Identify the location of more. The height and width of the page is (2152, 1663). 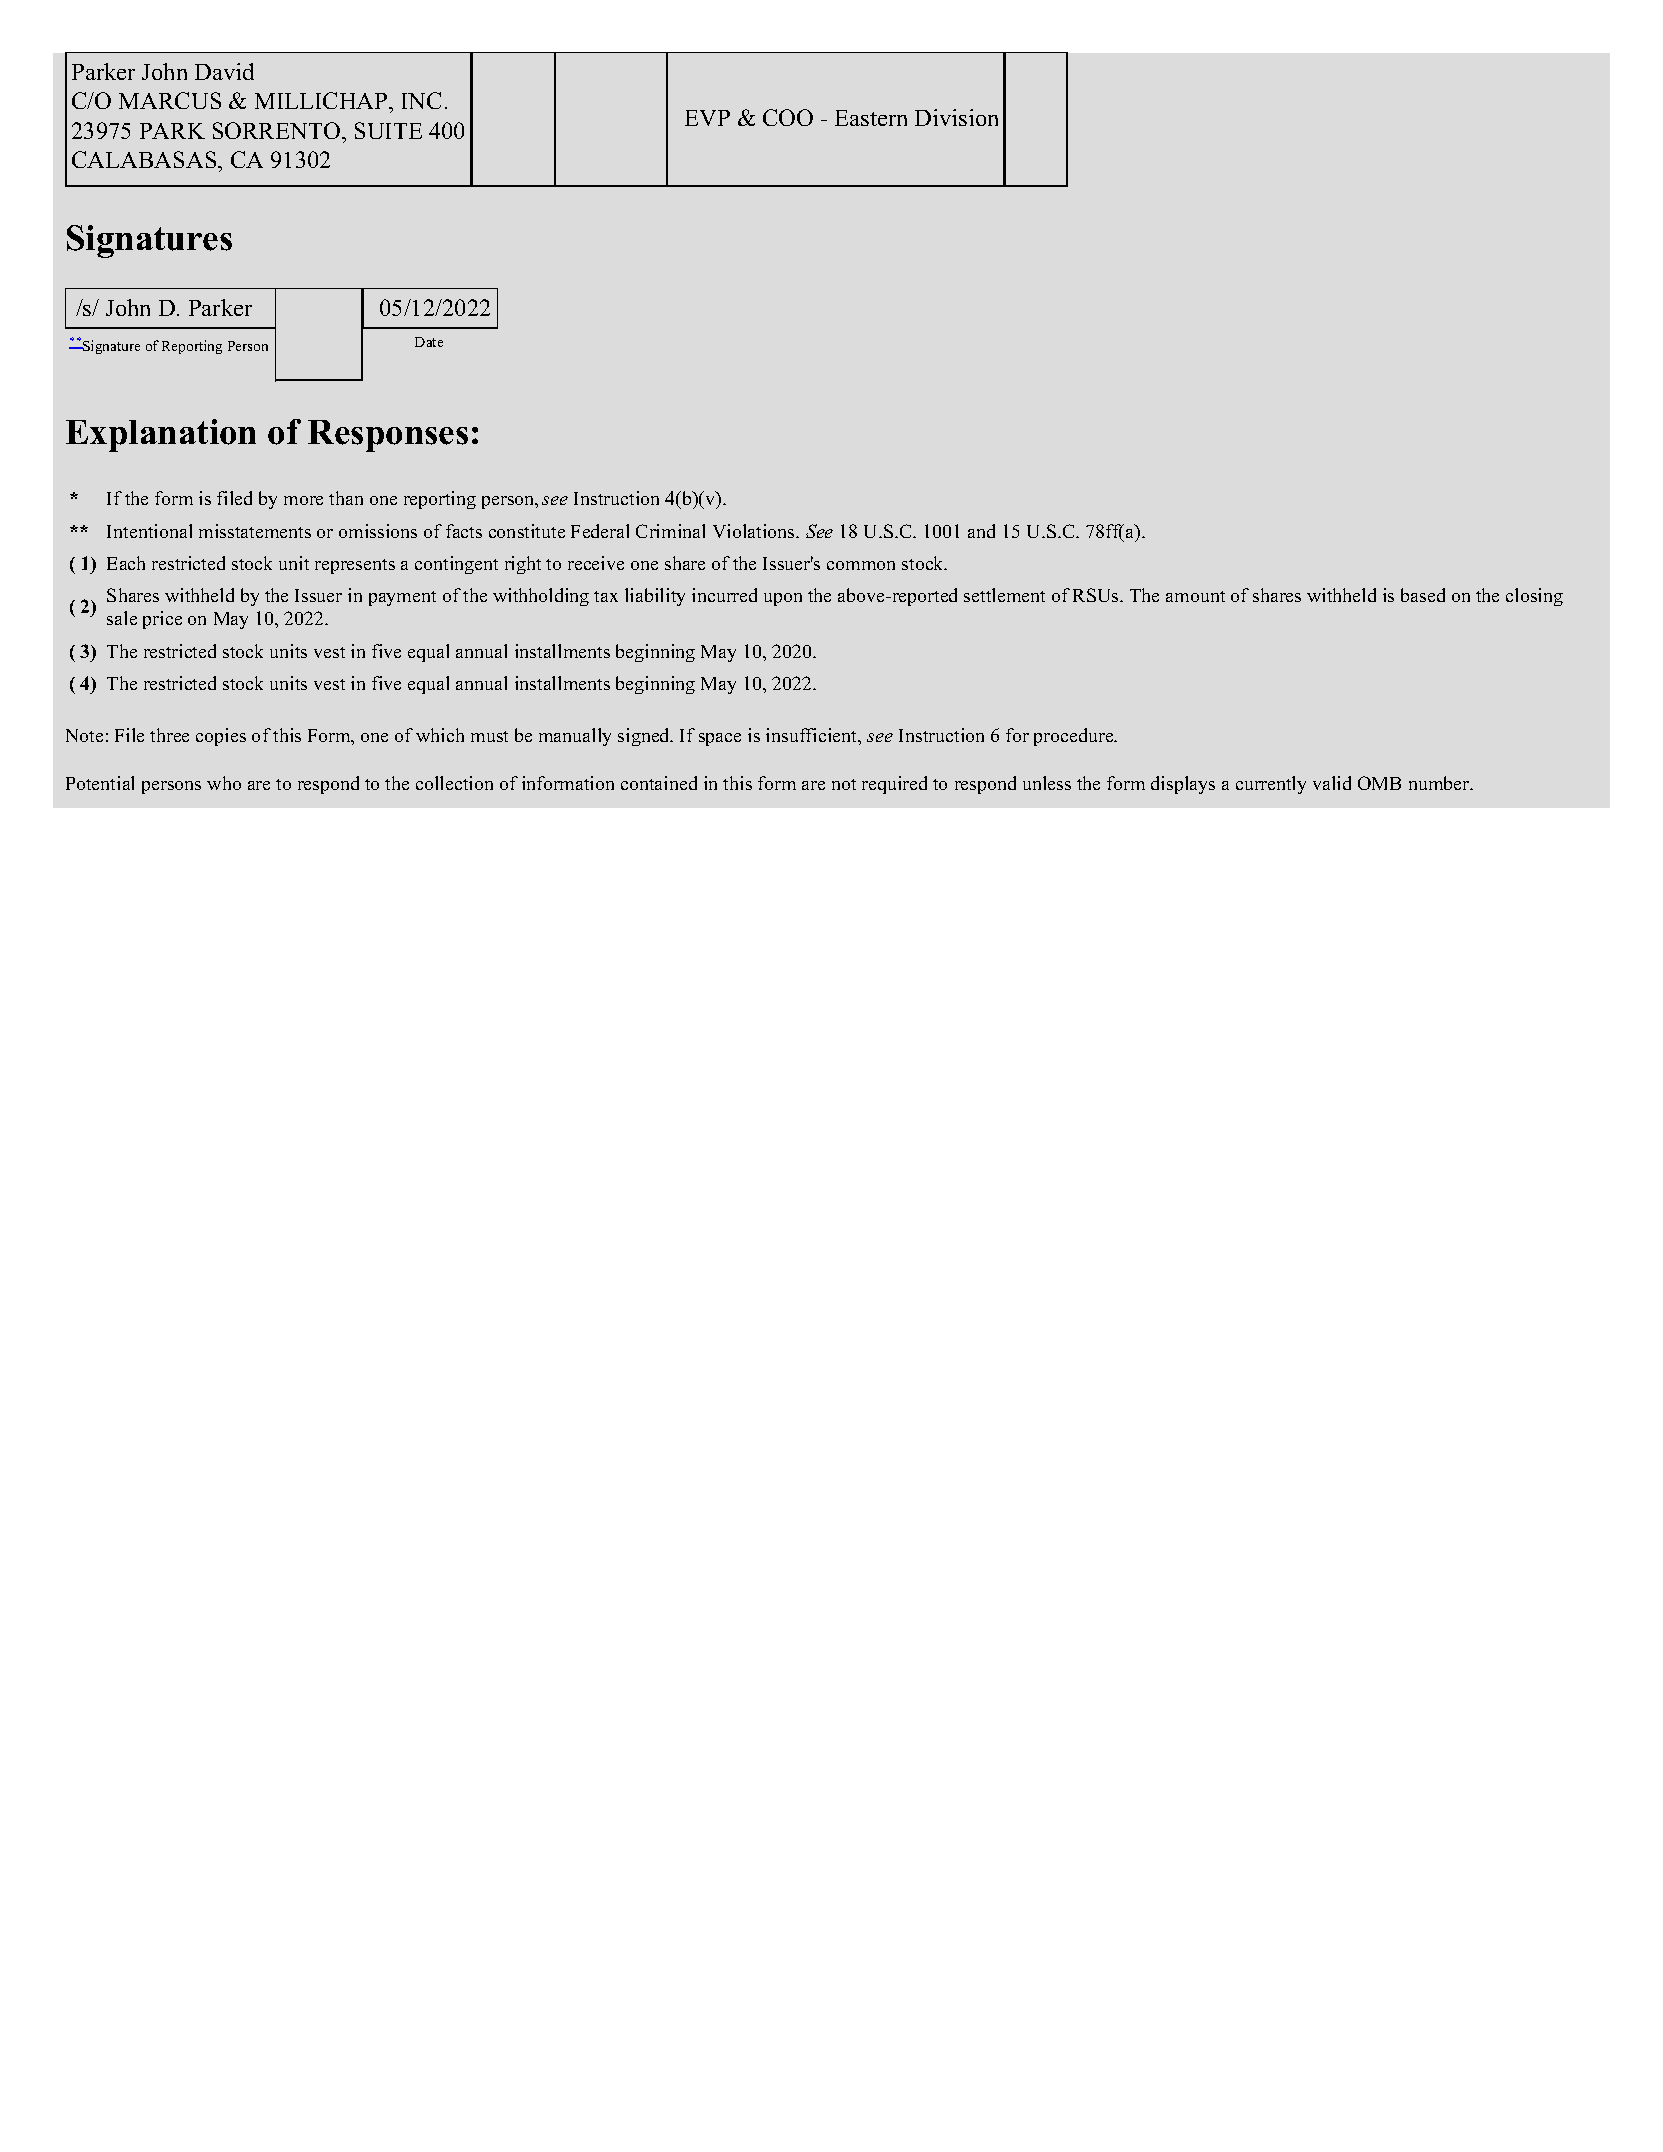
(303, 500).
